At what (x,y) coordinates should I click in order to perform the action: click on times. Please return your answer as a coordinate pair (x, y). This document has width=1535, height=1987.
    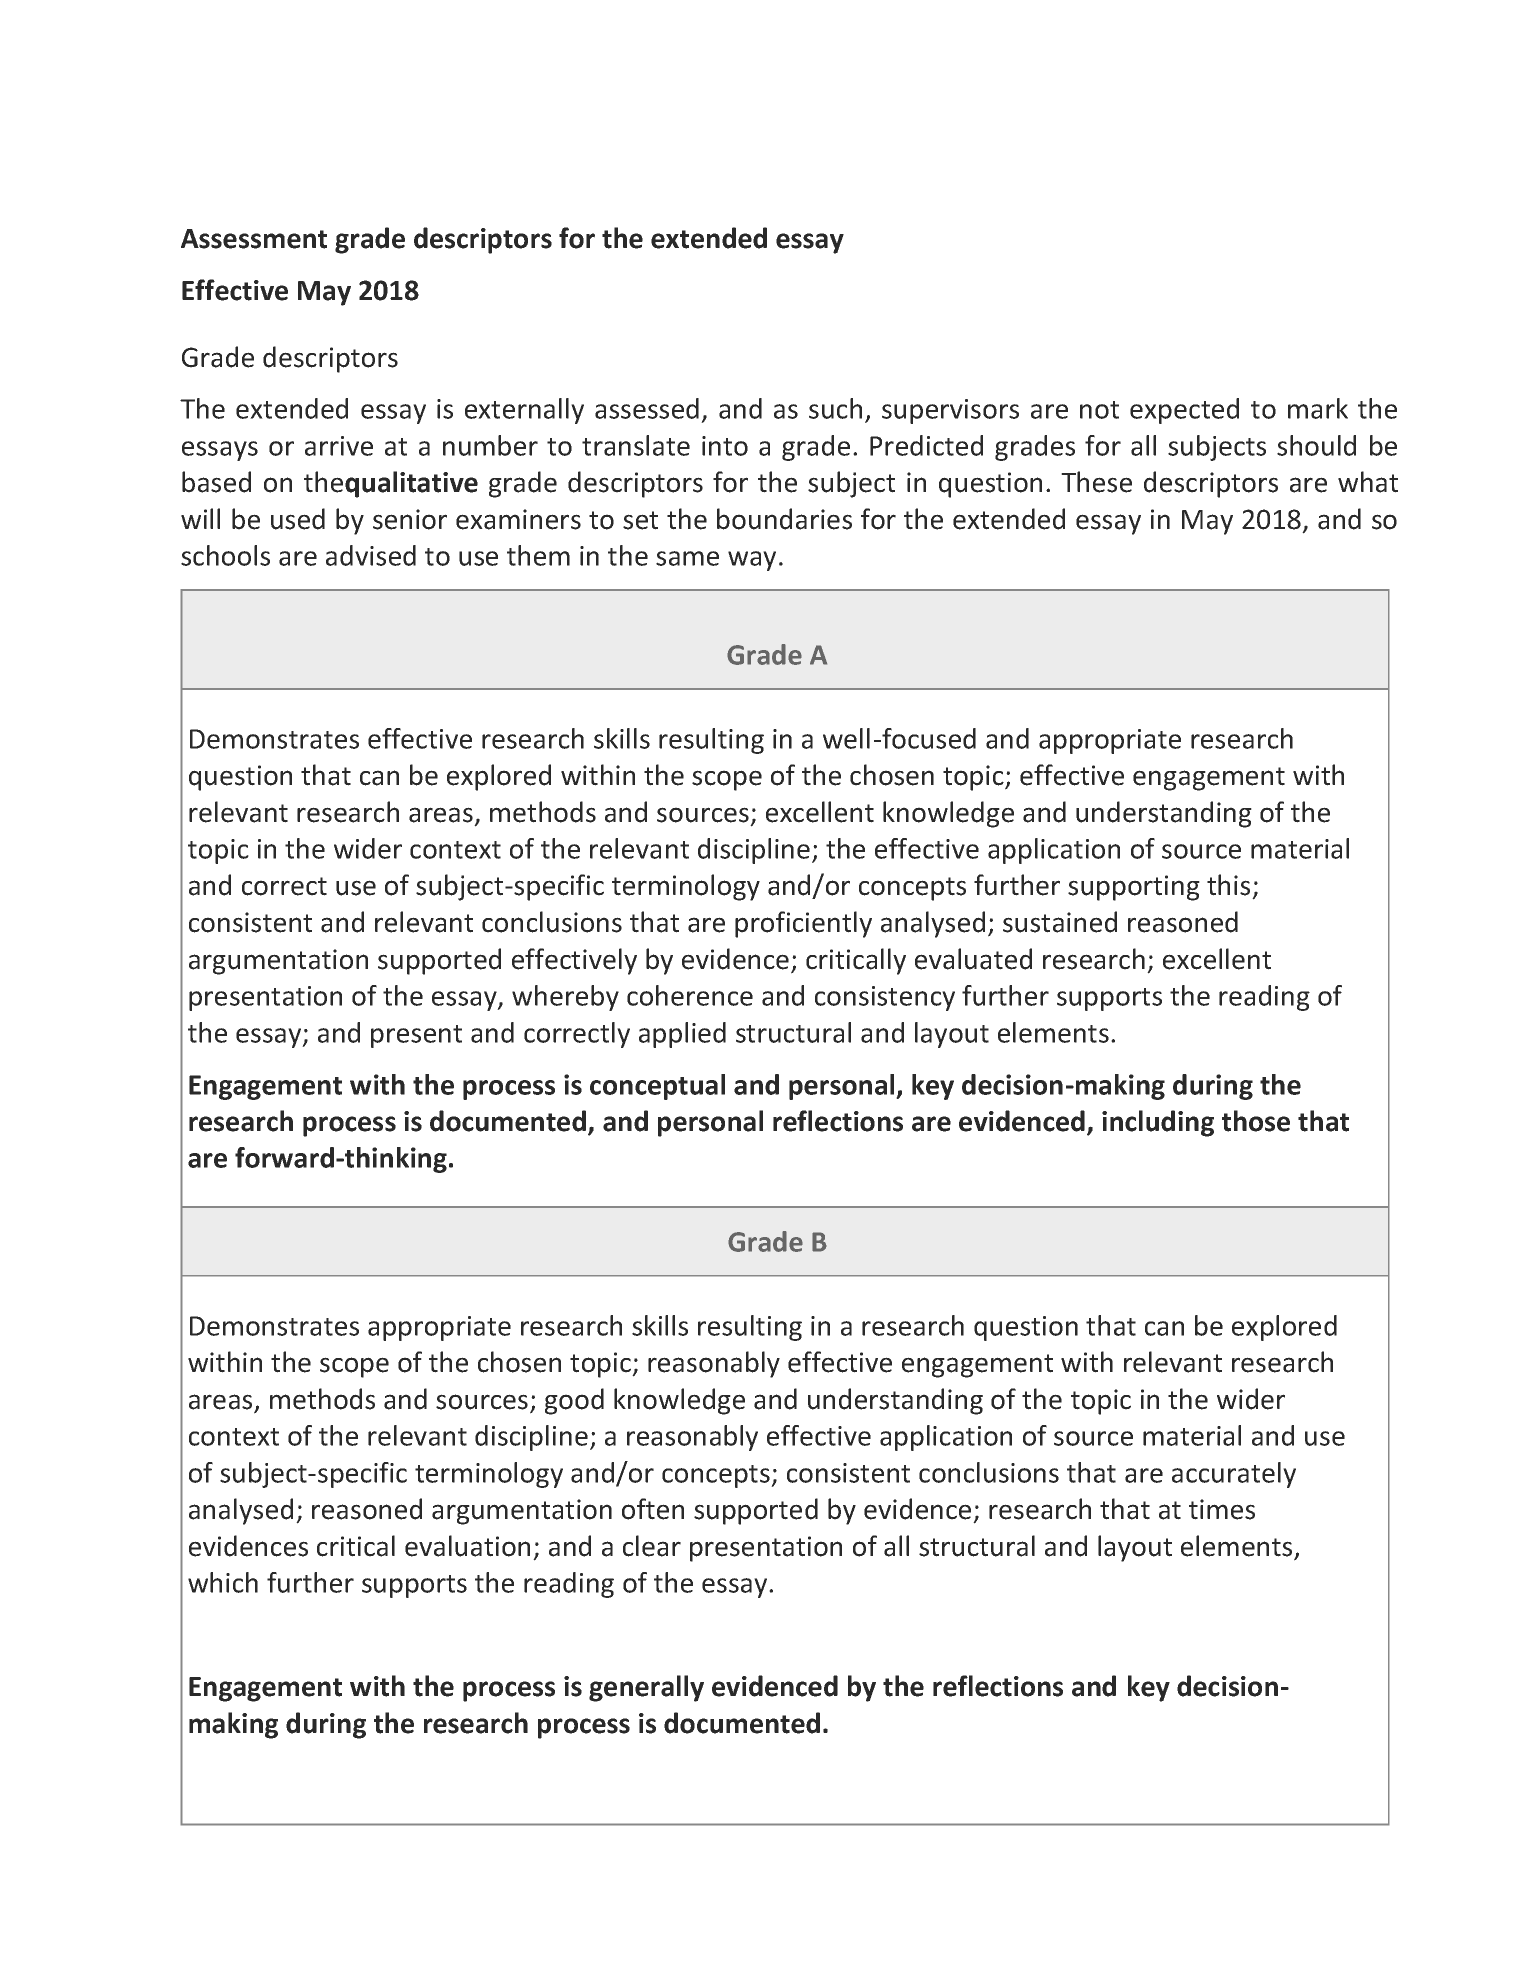
    Looking at the image, I should click on (1222, 1509).
